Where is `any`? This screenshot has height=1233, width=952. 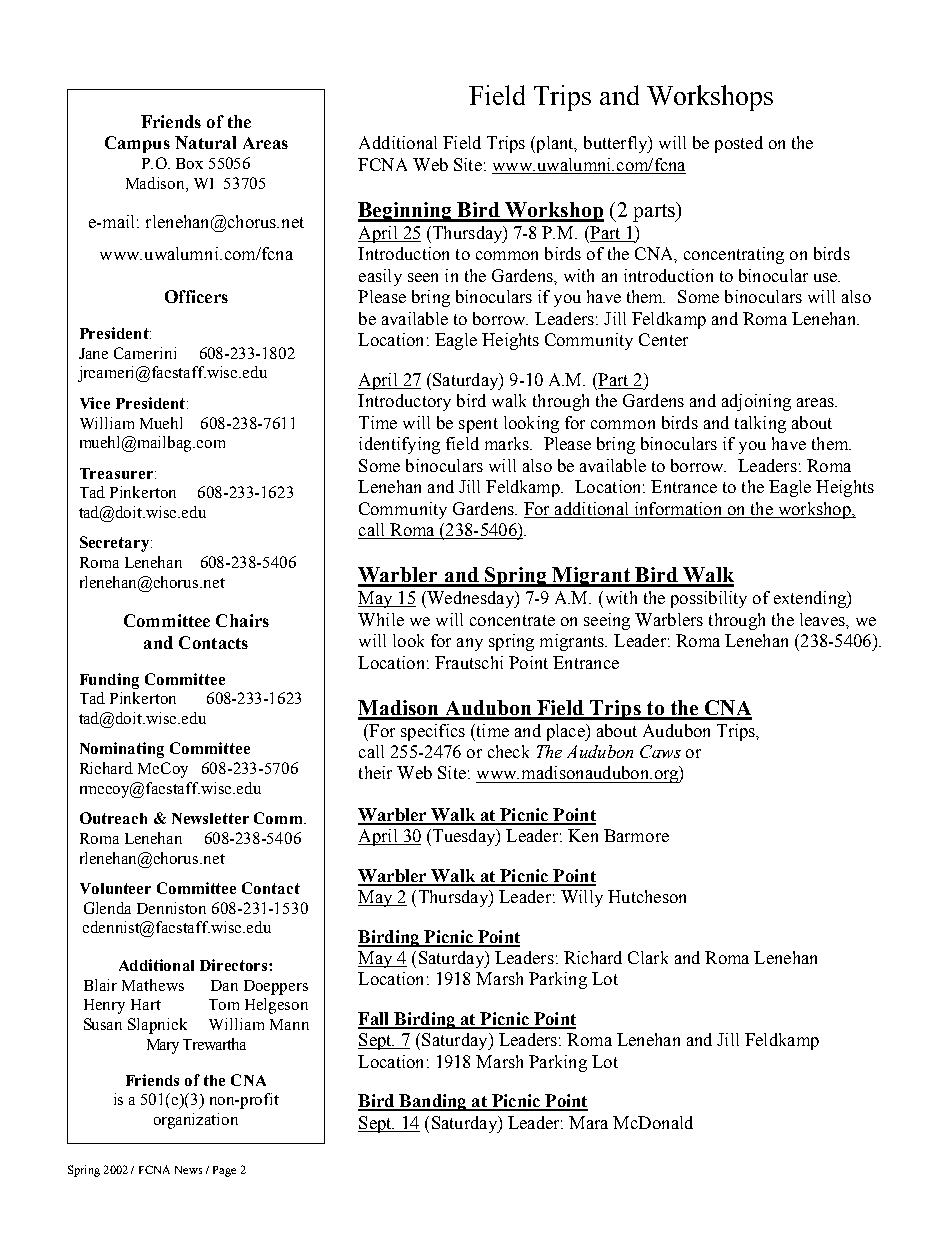 any is located at coordinates (470, 644).
